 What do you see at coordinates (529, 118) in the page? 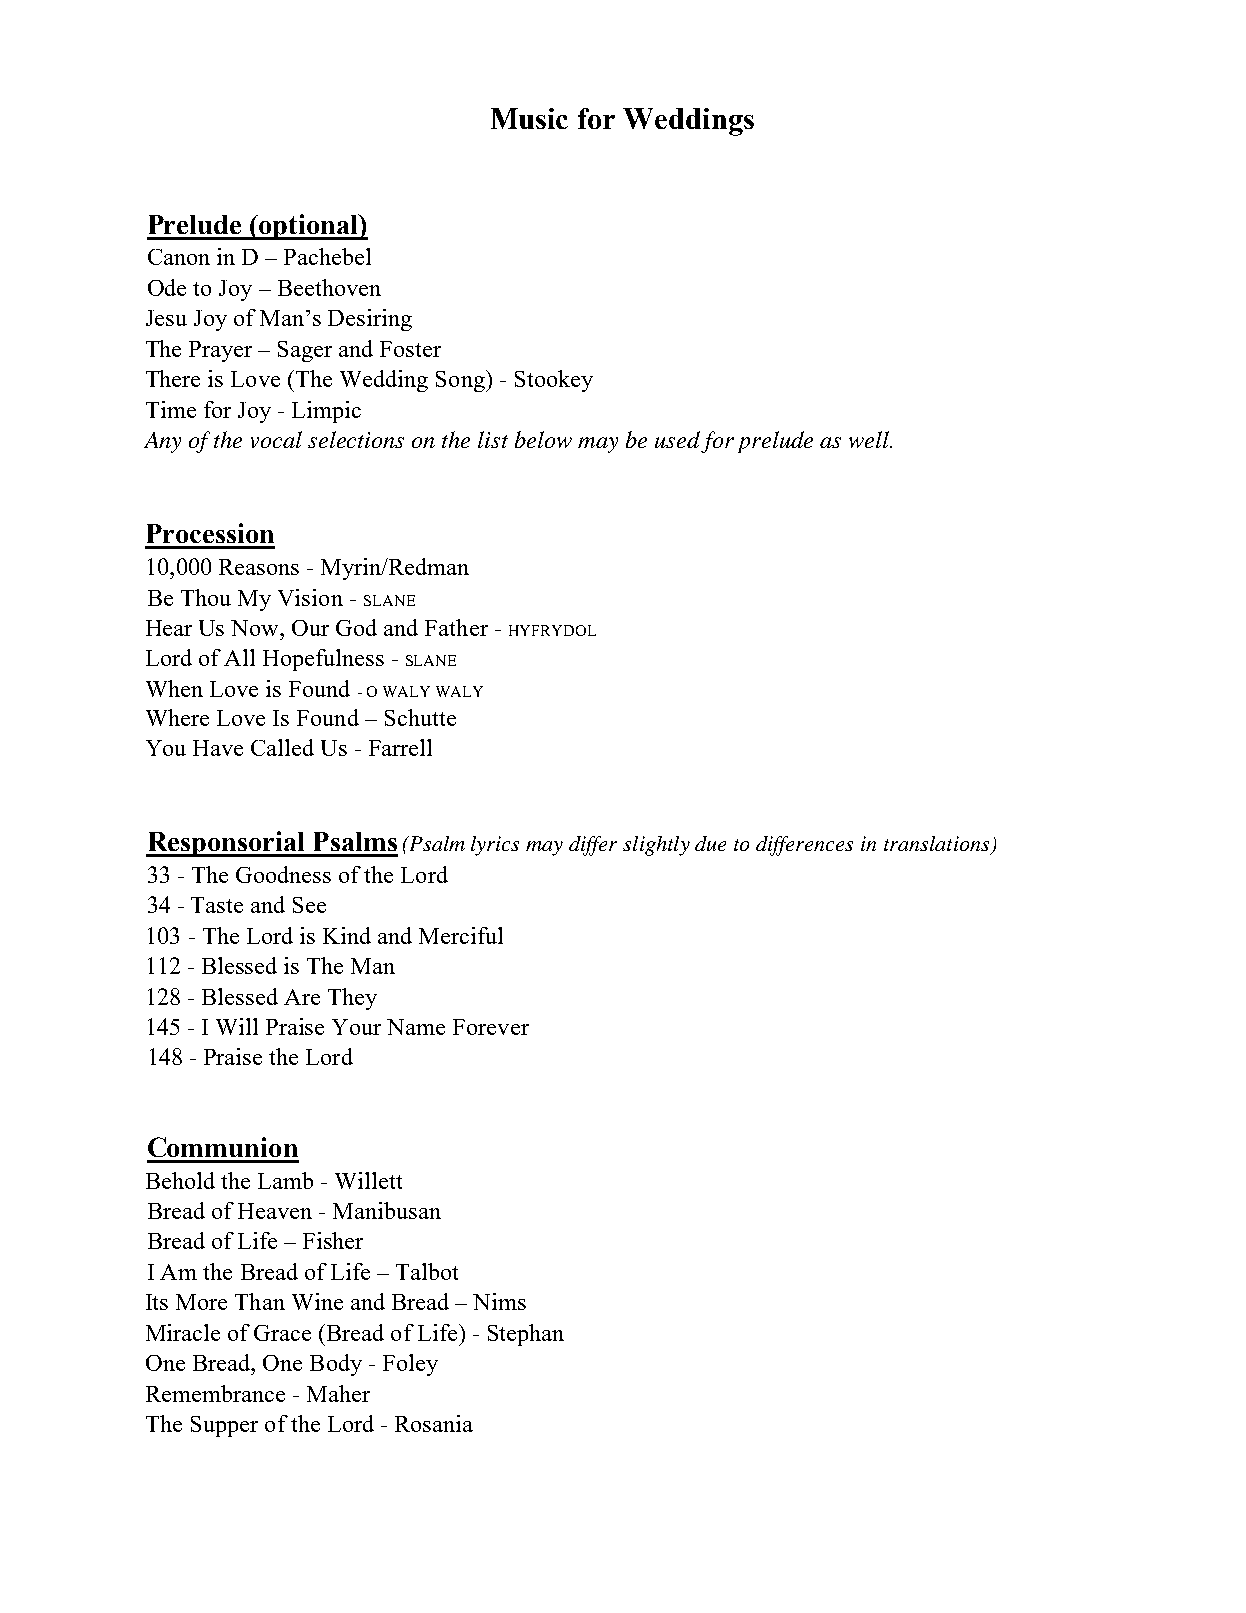
I see `Music` at bounding box center [529, 118].
